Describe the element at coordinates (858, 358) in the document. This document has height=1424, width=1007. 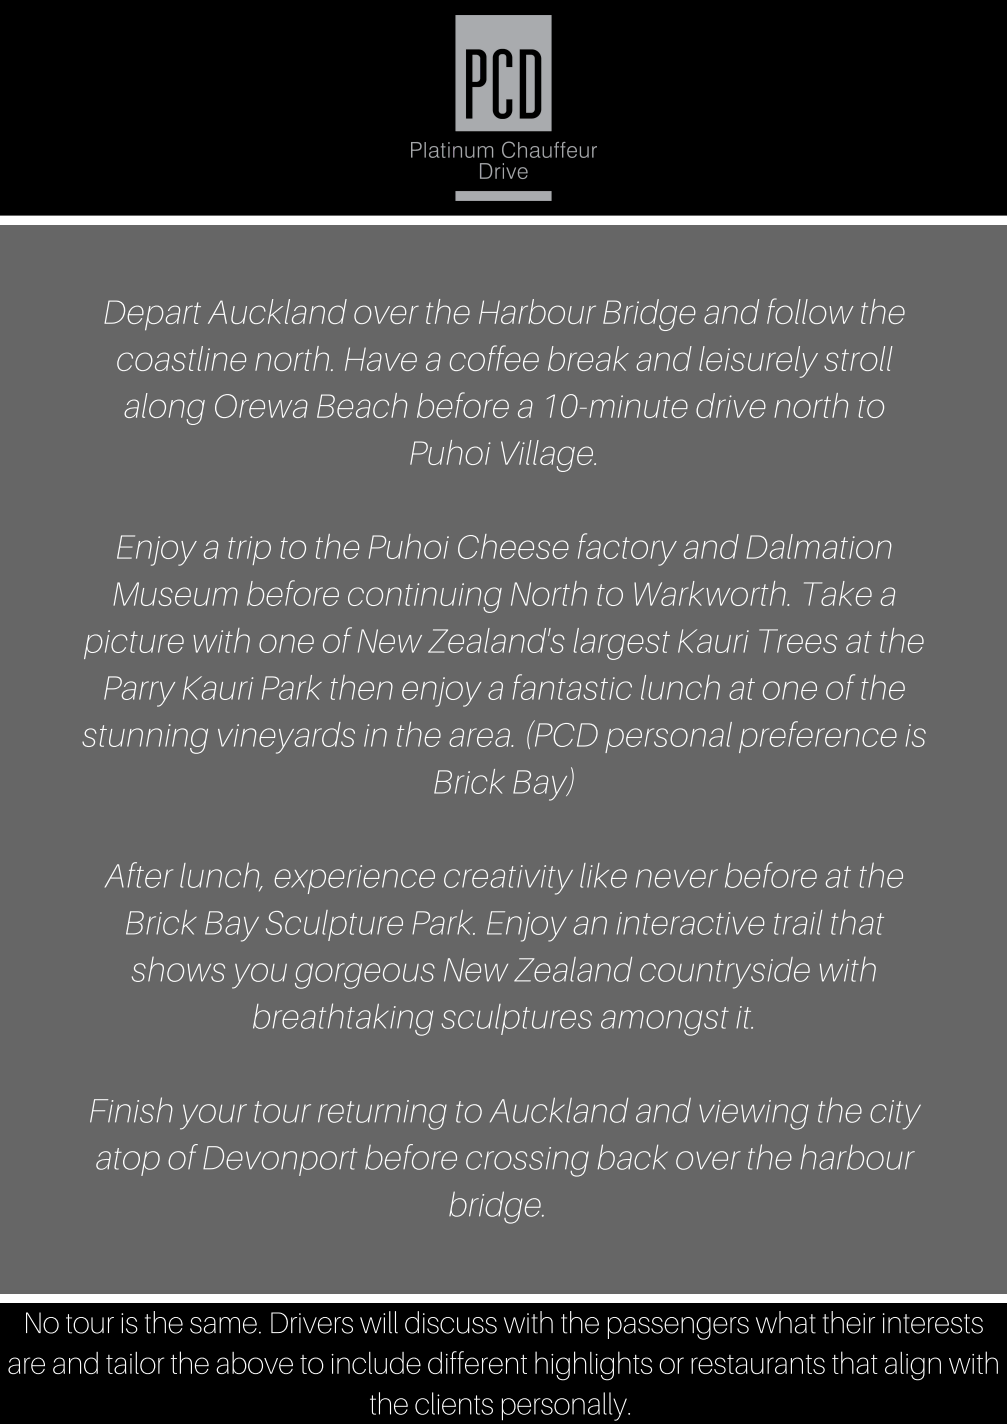
I see `stroll` at that location.
